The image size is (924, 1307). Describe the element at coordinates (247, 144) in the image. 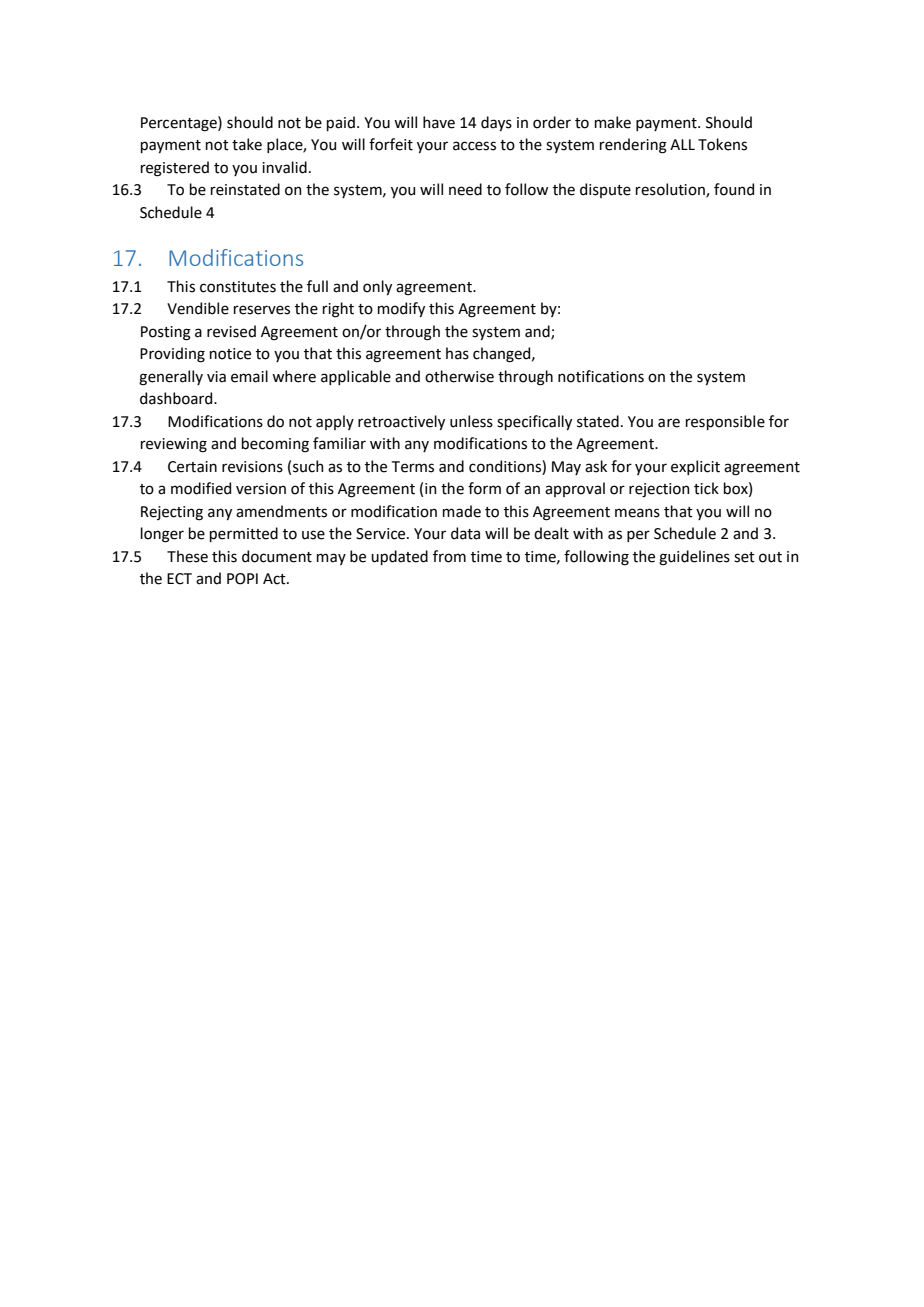

I see `take` at that location.
